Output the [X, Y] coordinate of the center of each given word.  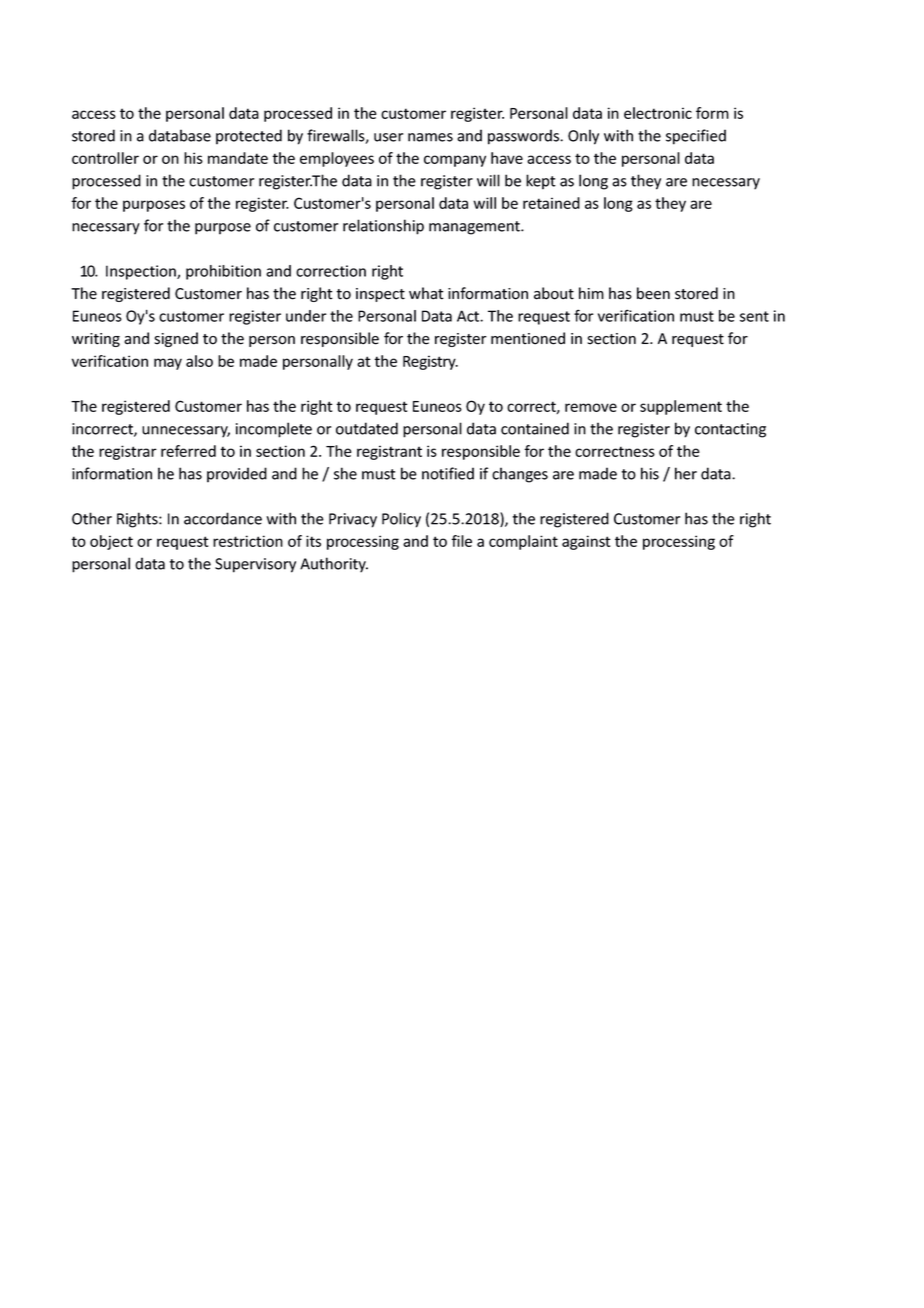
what [426, 293]
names [430, 137]
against [586, 542]
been [653, 293]
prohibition [223, 272]
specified [696, 137]
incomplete [274, 430]
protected [249, 137]
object [111, 542]
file [461, 541]
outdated [367, 428]
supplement [681, 407]
